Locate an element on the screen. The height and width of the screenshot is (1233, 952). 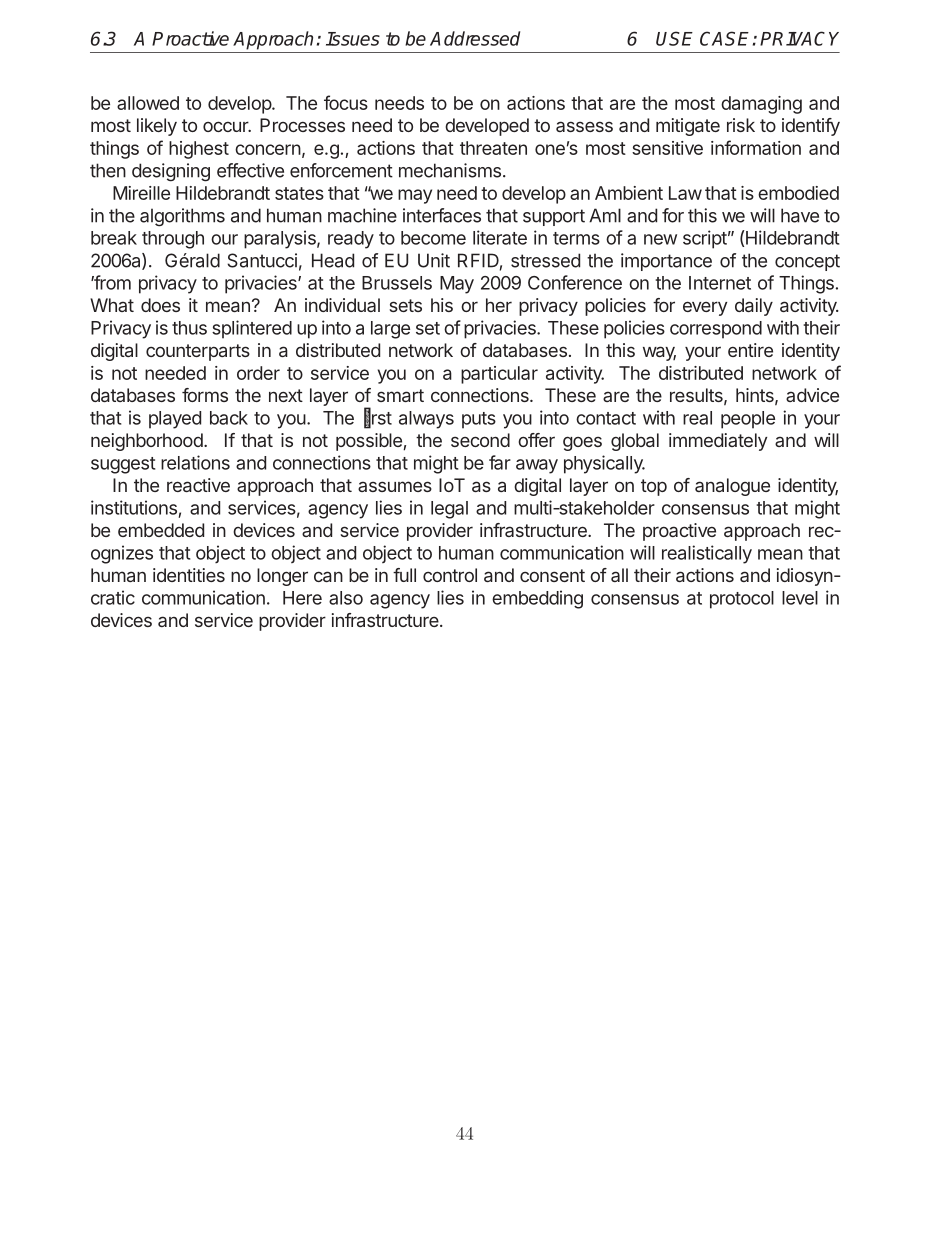
sets is located at coordinates (405, 305).
